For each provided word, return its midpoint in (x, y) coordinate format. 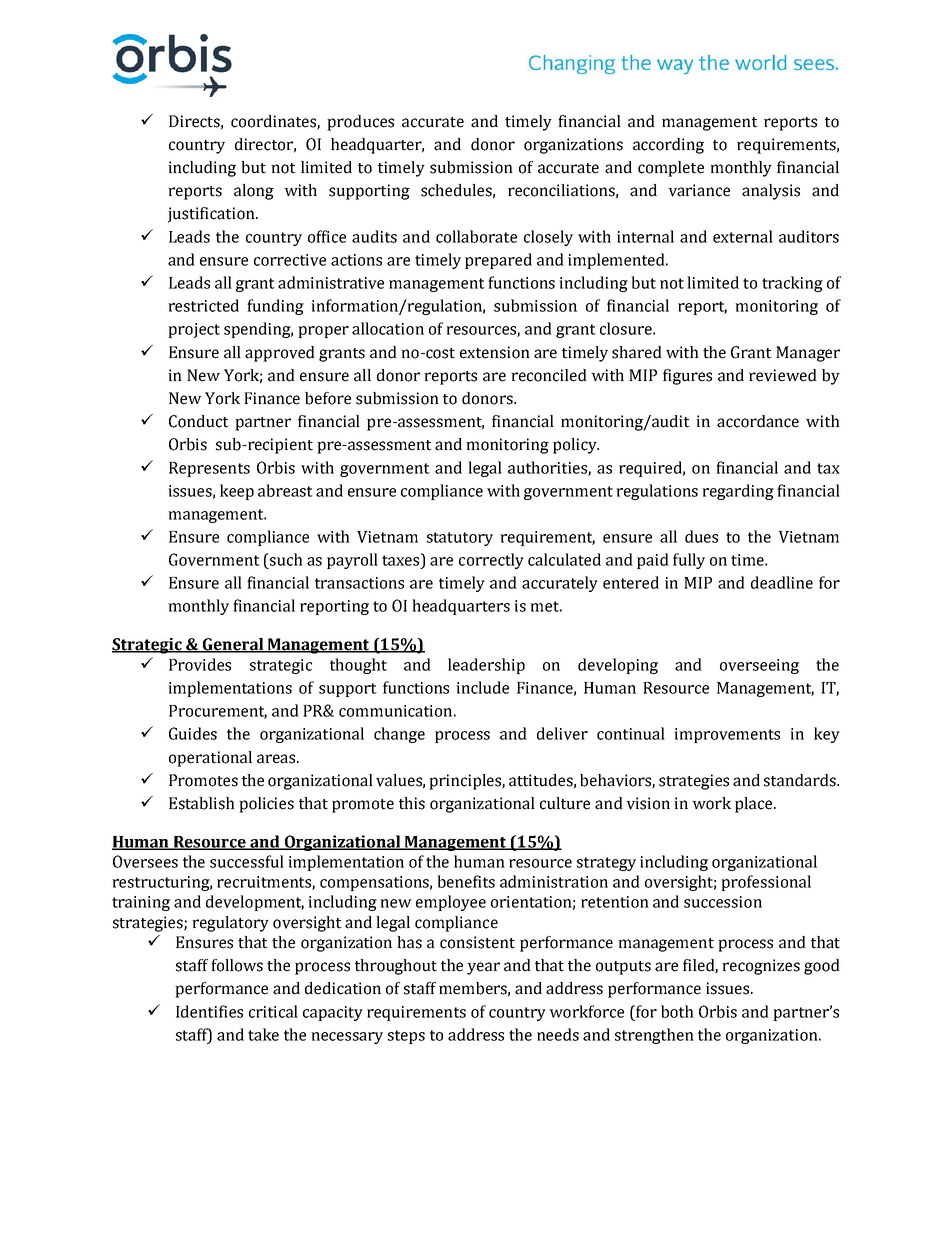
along (254, 192)
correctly (491, 561)
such (285, 559)
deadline (782, 582)
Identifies (209, 1011)
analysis (771, 192)
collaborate (476, 236)
